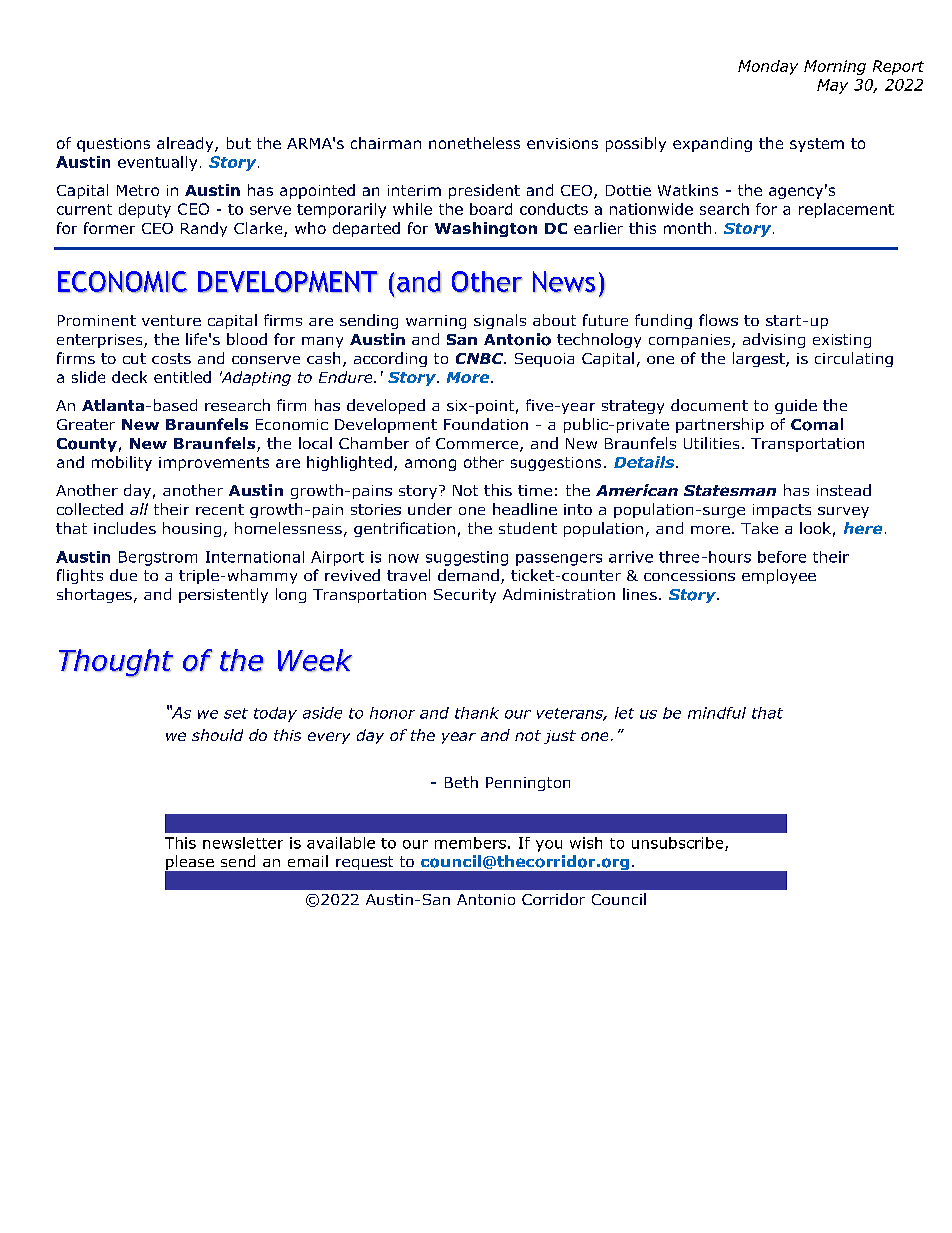 This document has width=952, height=1233. What do you see at coordinates (236, 713) in the document?
I see `set` at bounding box center [236, 713].
